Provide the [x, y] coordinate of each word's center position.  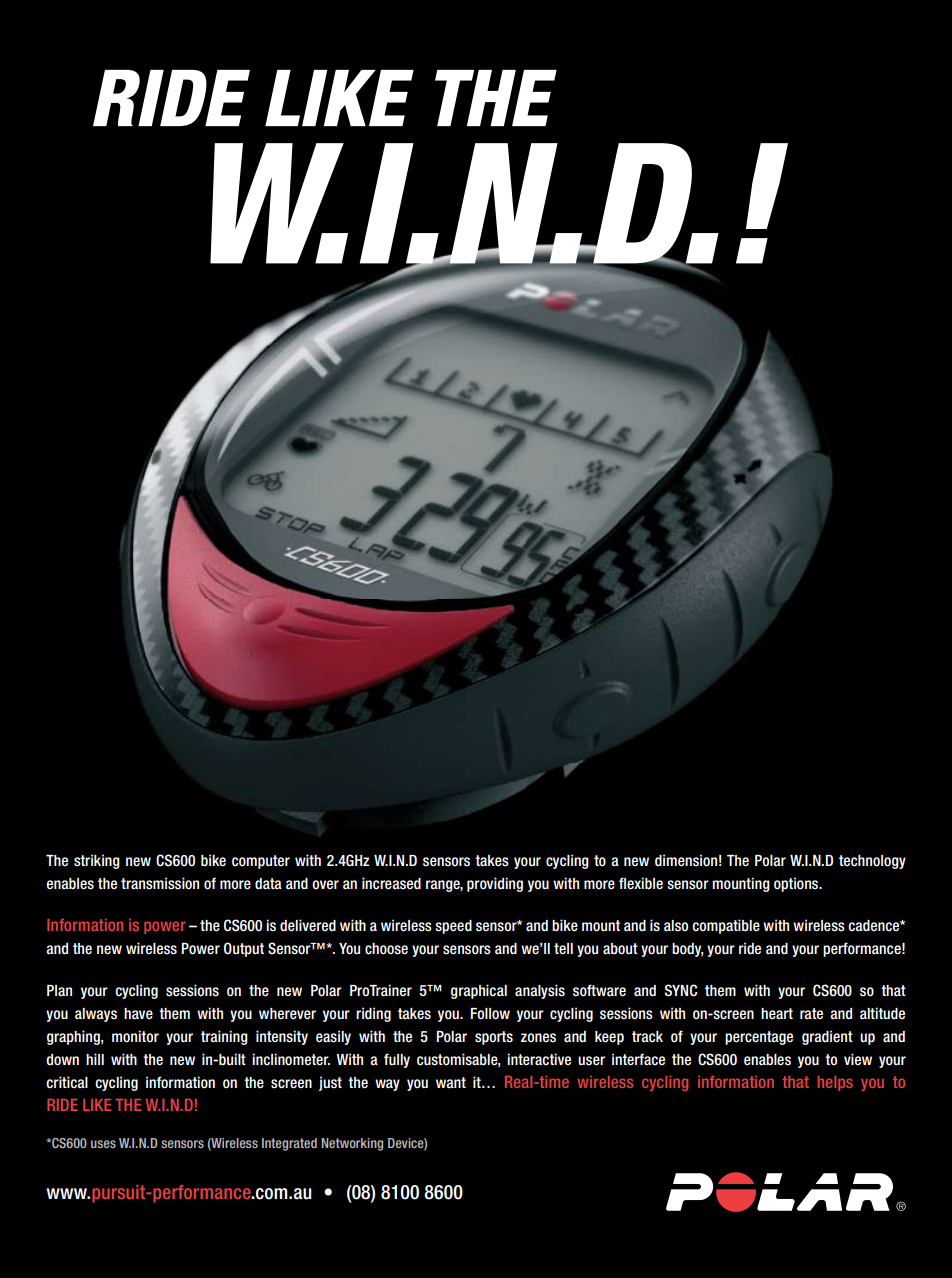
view [858, 1059]
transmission [160, 883]
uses [103, 1144]
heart [777, 1014]
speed [453, 927]
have [138, 1014]
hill [95, 1059]
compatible [726, 926]
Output [244, 949]
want [451, 1082]
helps [835, 1083]
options [797, 884]
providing [495, 884]
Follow [490, 1014]
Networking [352, 1144]
